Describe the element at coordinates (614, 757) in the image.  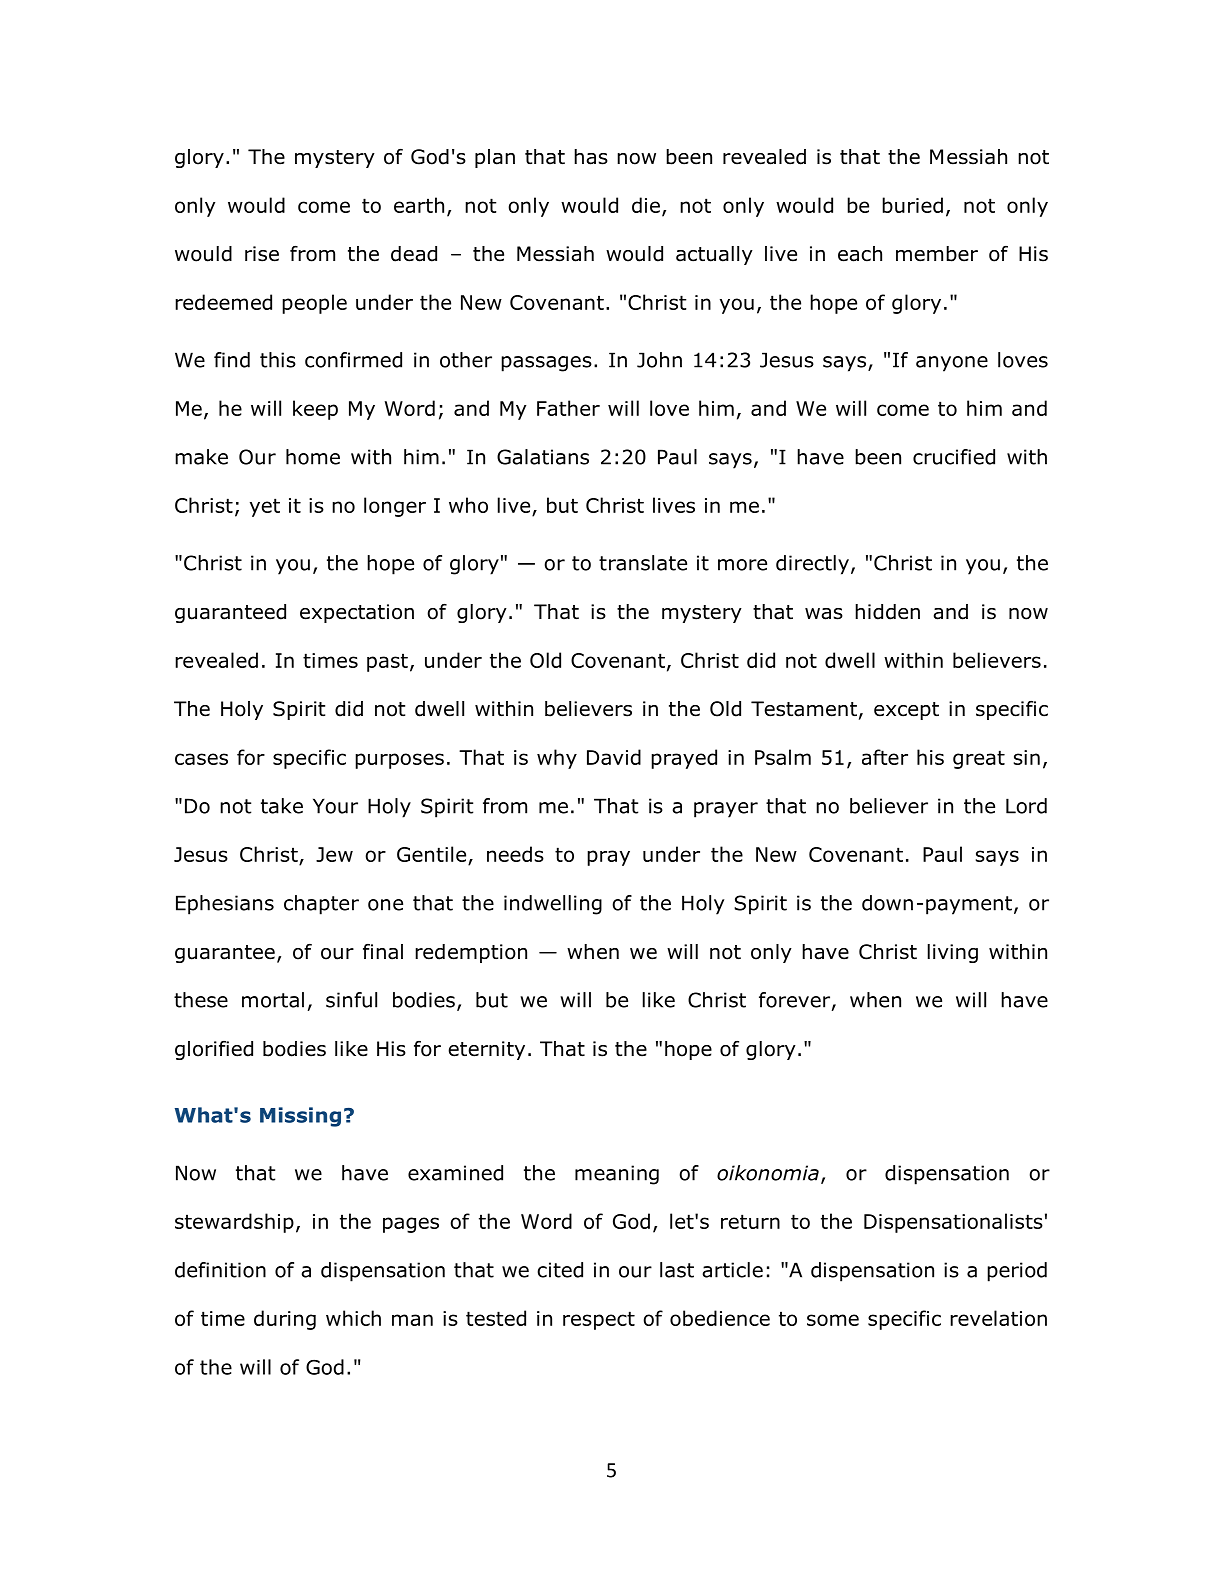
I see `David` at that location.
